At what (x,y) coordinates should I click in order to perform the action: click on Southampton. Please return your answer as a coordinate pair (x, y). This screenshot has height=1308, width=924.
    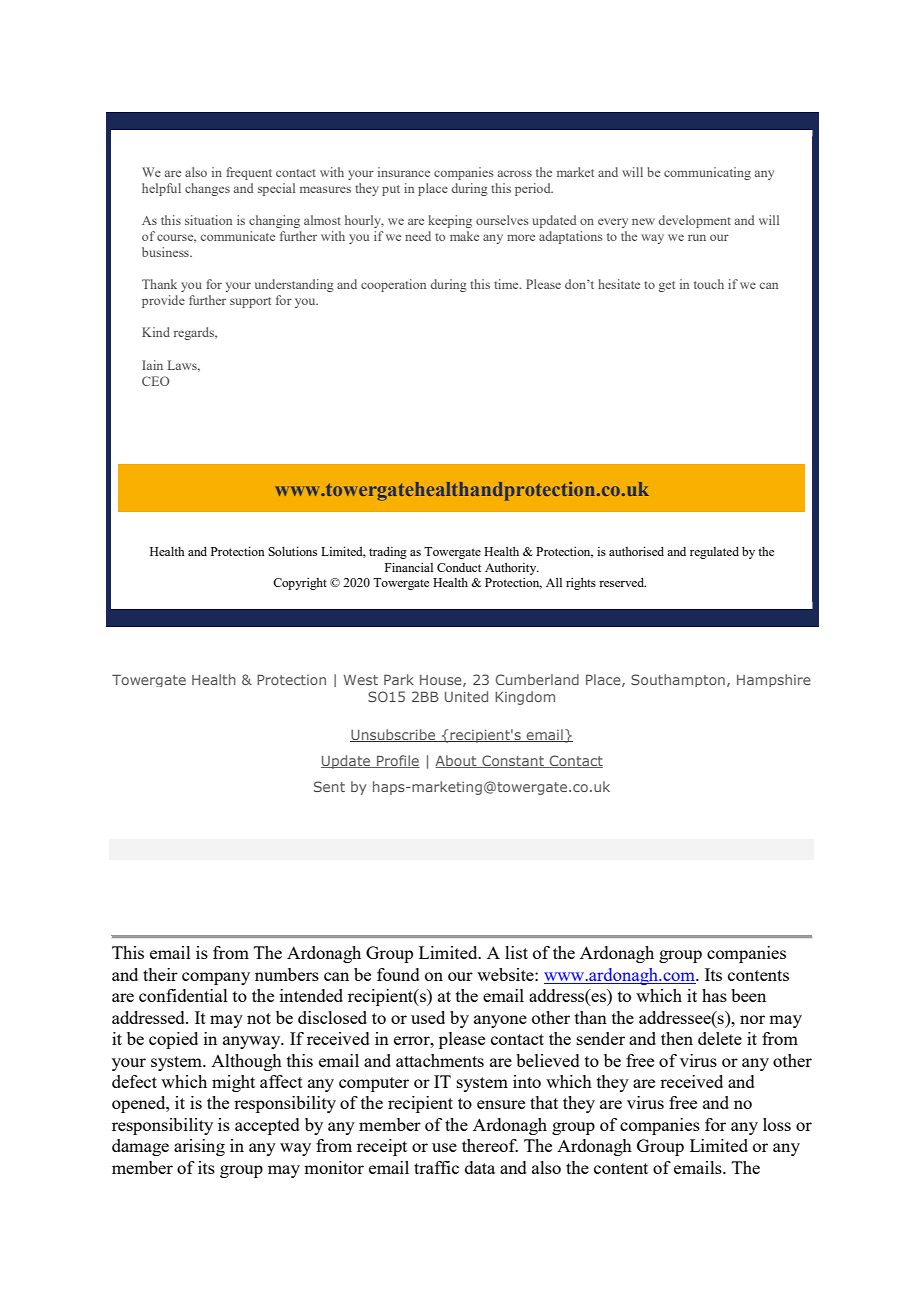
    Looking at the image, I should click on (678, 680).
